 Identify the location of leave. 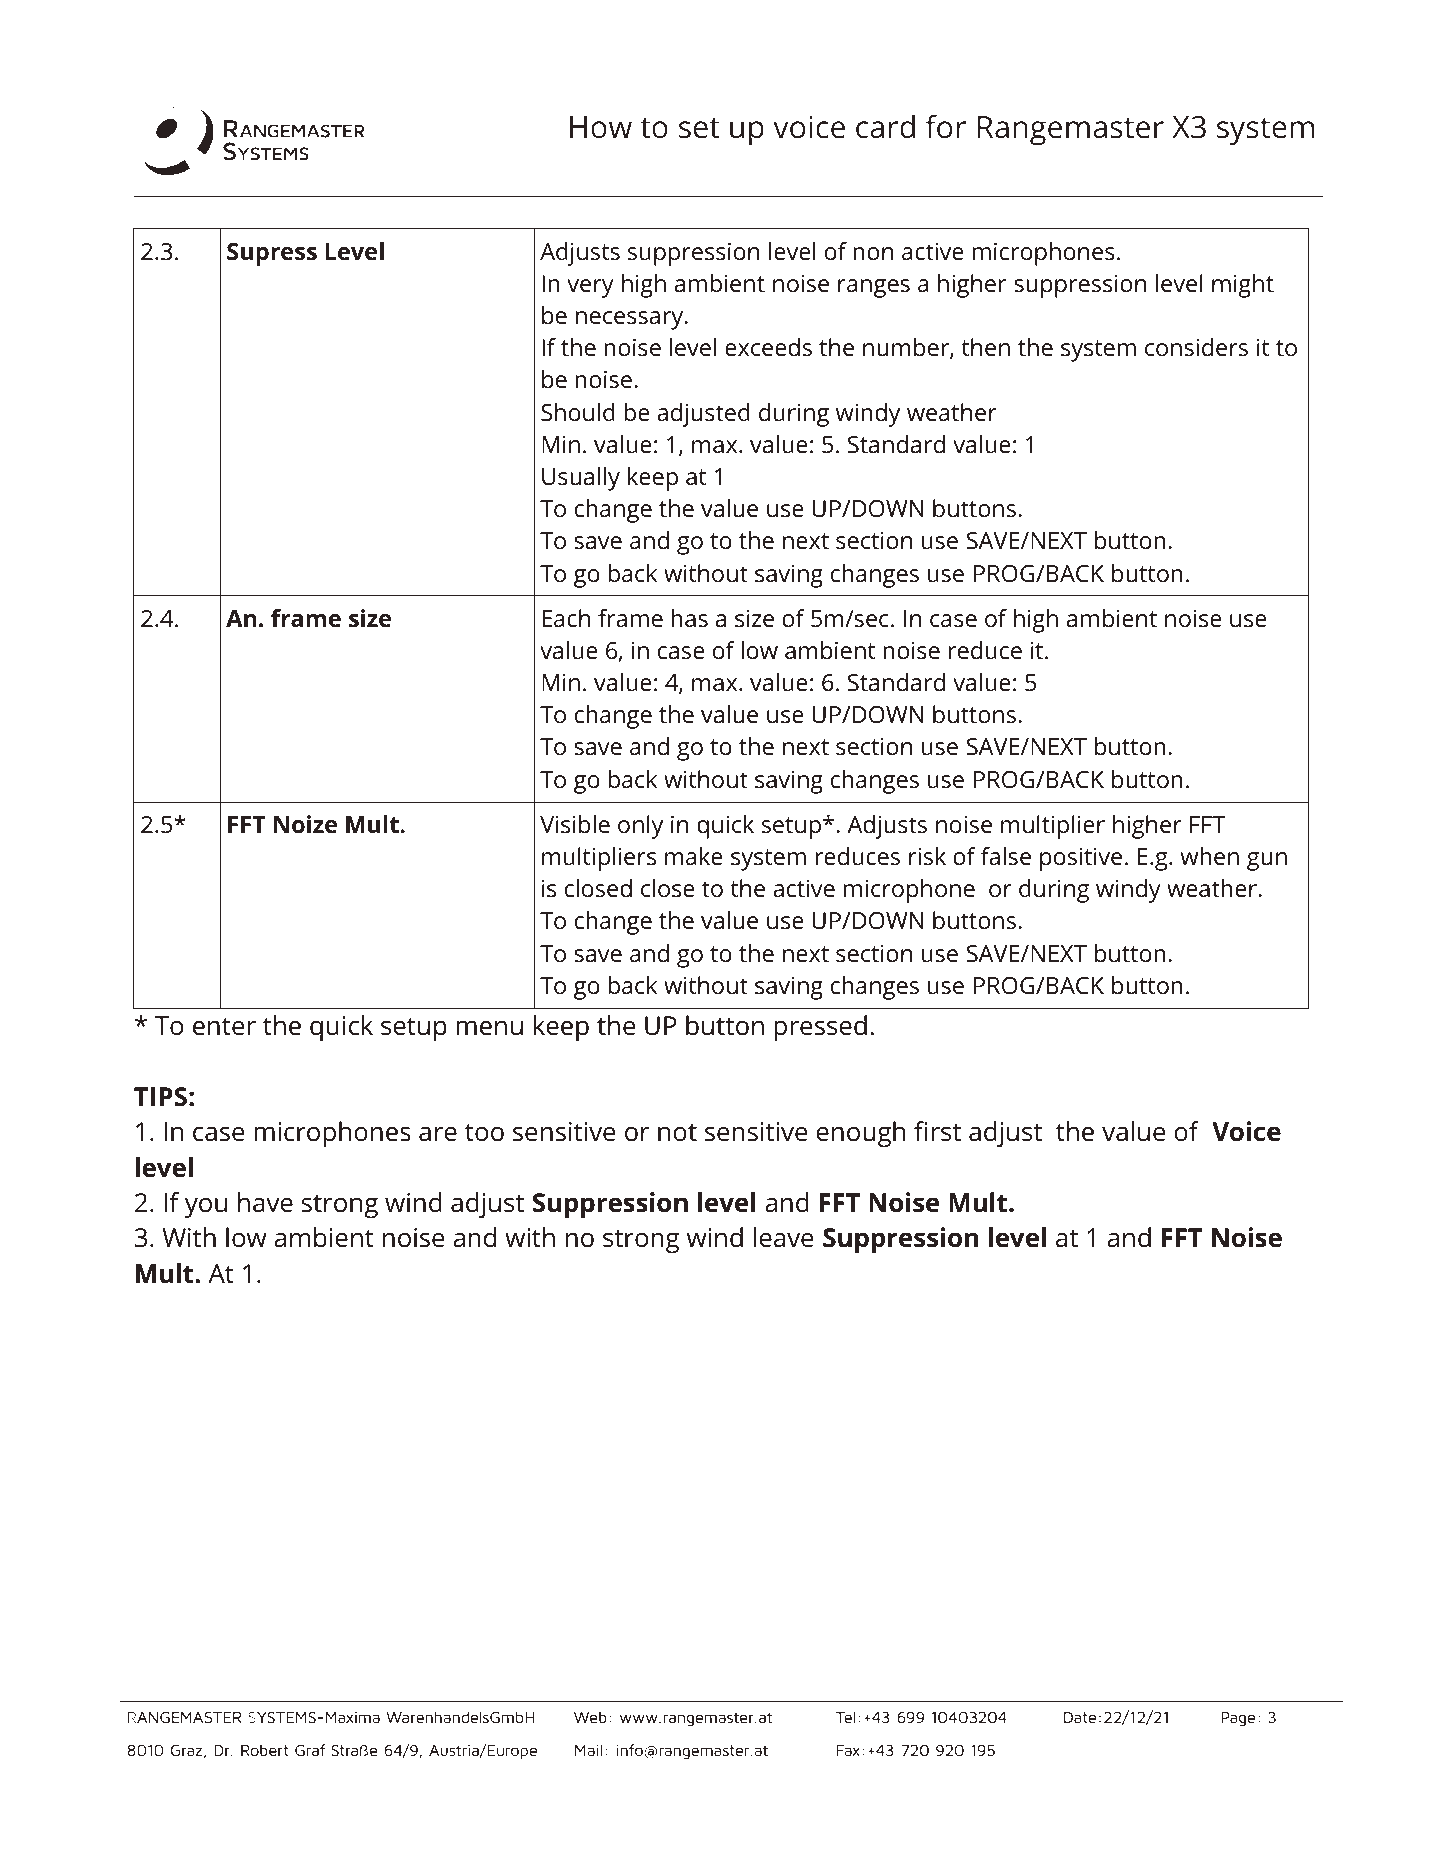
(783, 1237).
